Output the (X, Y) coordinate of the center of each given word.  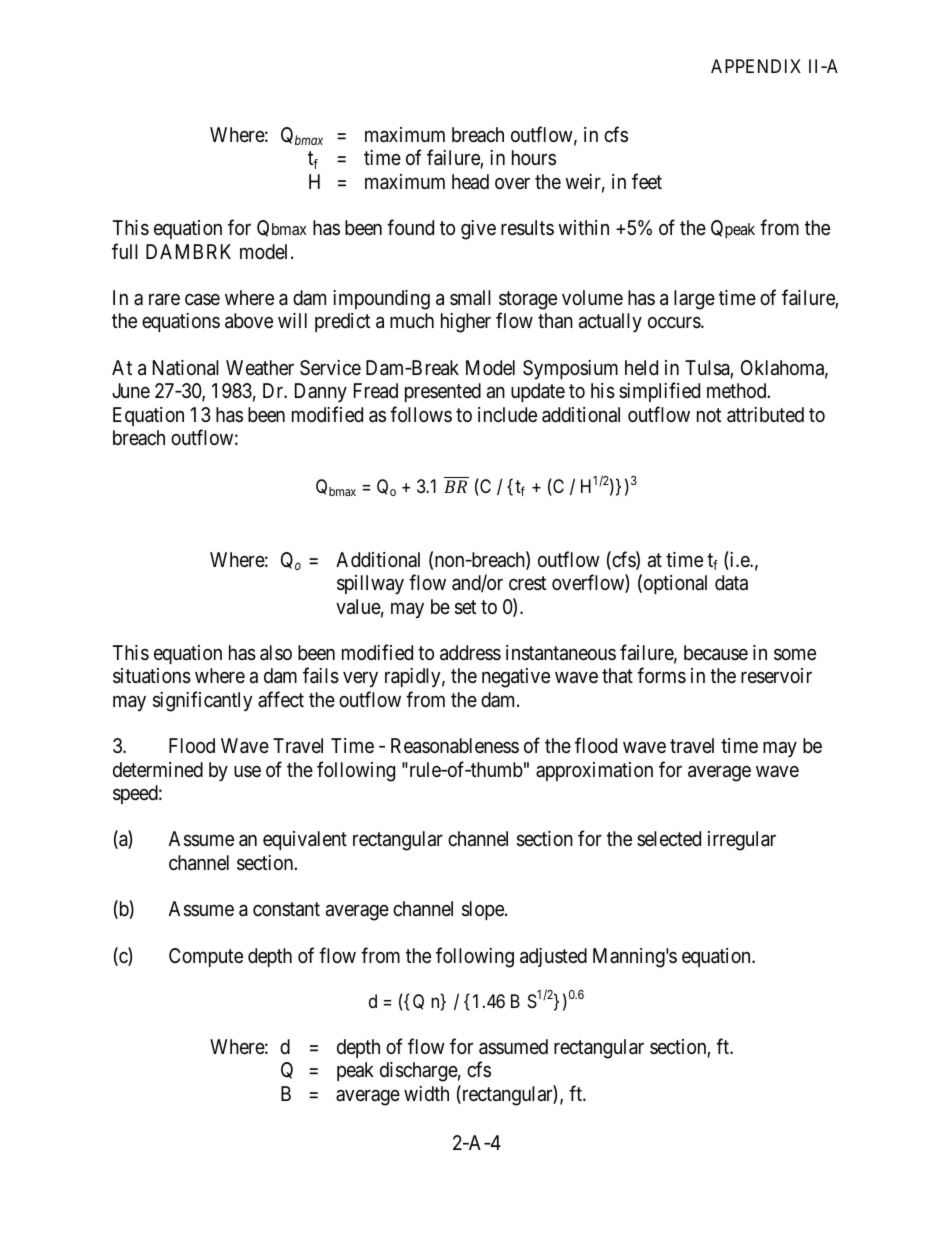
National (186, 368)
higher (466, 323)
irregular (742, 841)
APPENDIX (756, 66)
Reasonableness (455, 746)
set (465, 607)
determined (158, 769)
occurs (675, 323)
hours (534, 157)
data (731, 583)
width (426, 1093)
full (125, 251)
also (276, 653)
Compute (206, 957)
